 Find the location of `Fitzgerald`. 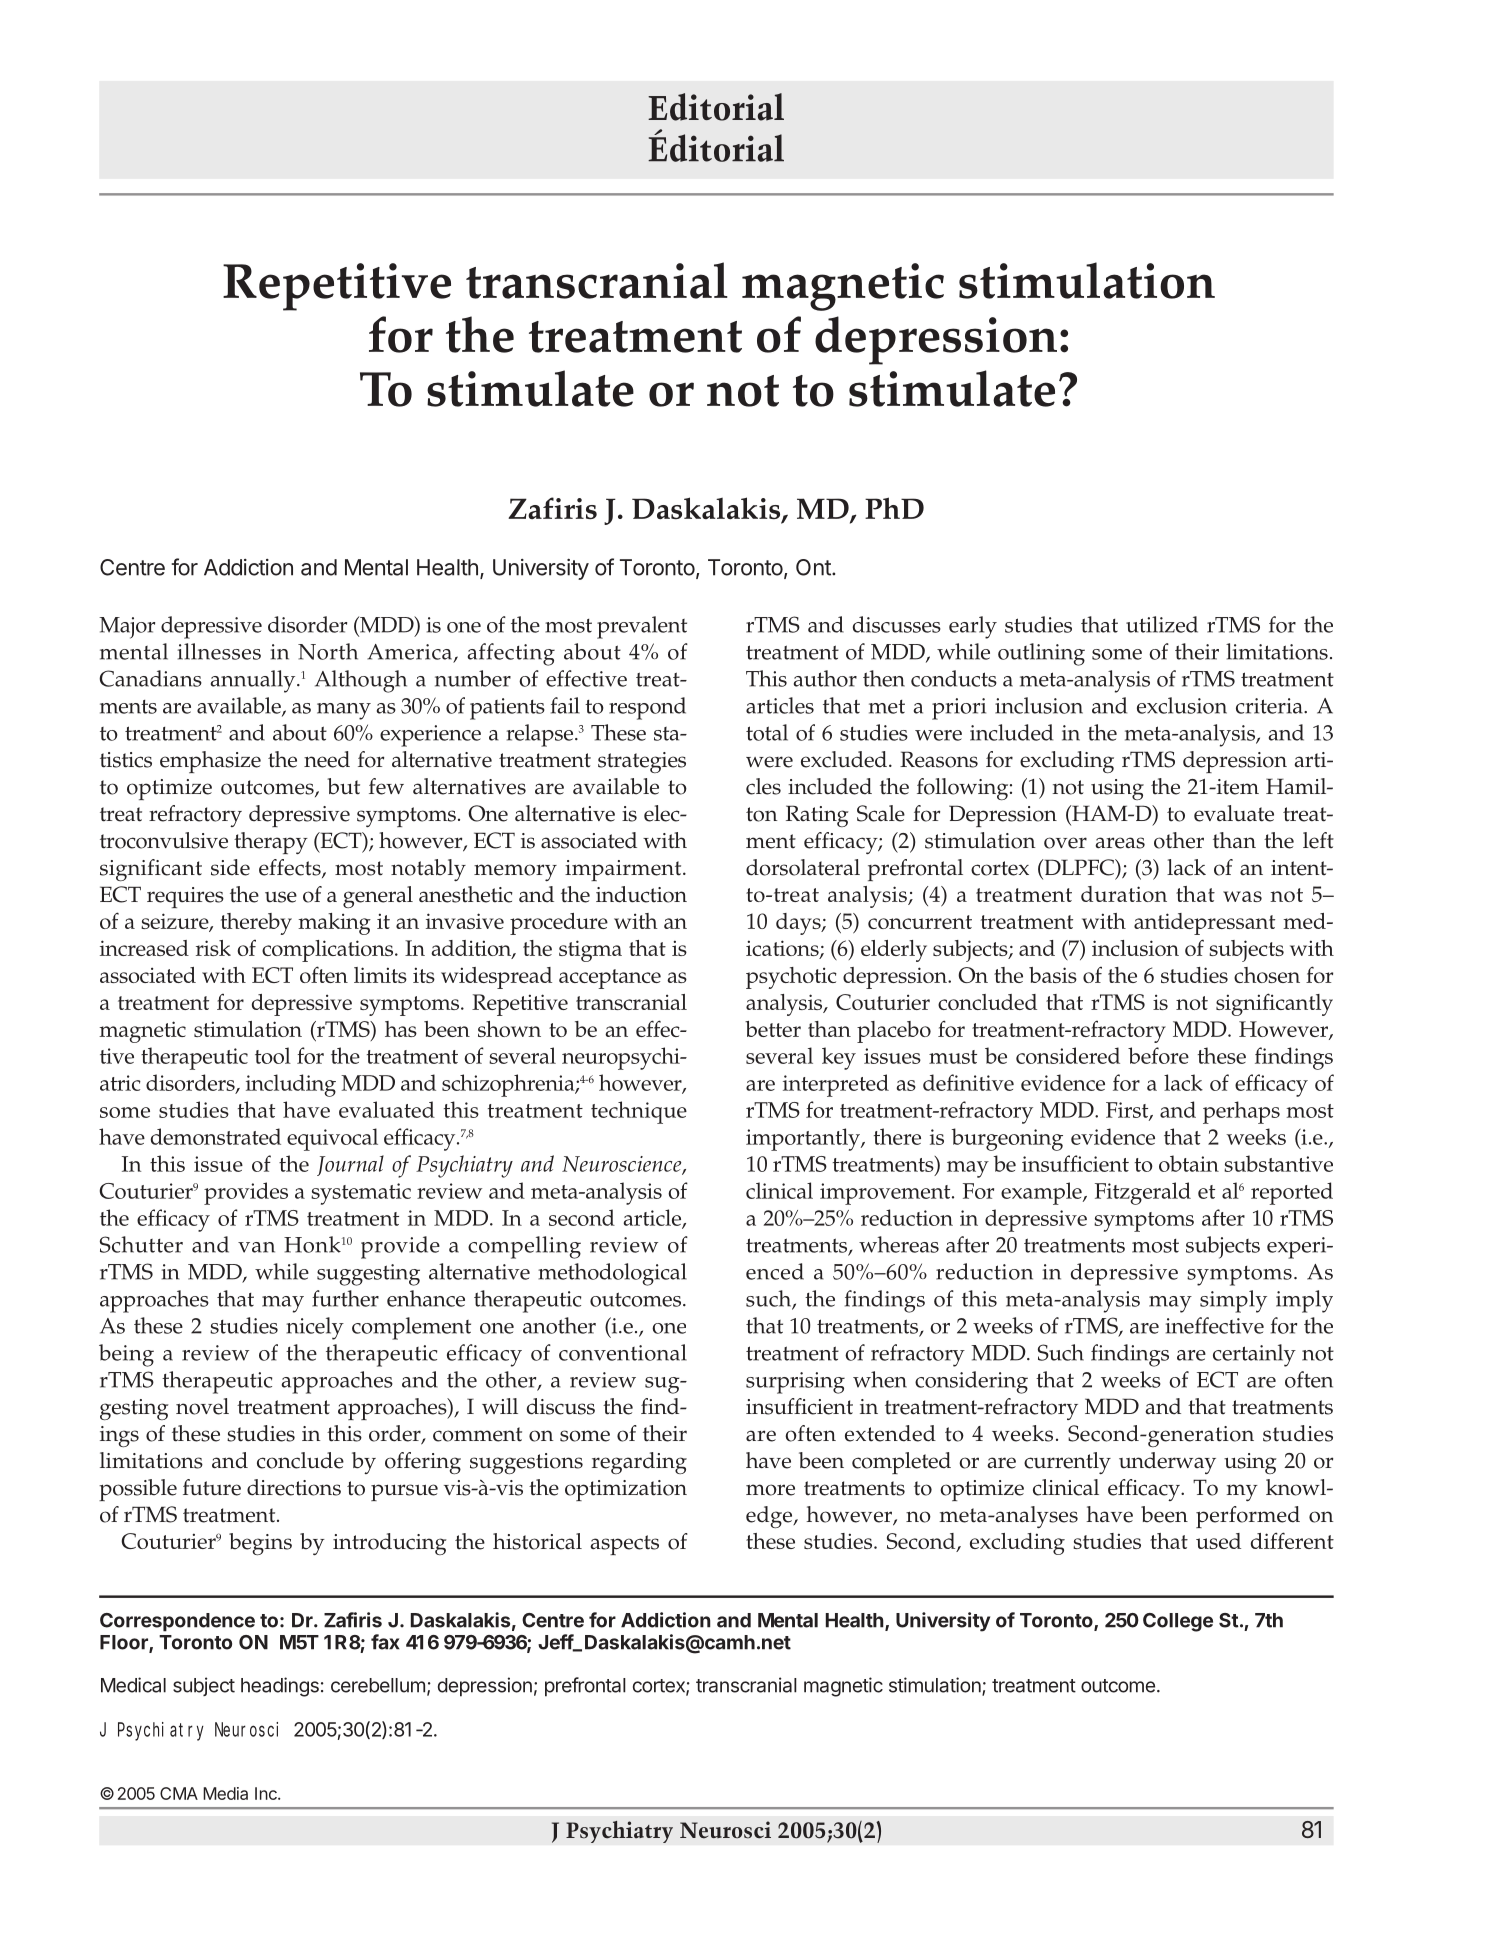

Fitzgerald is located at coordinates (1143, 1193).
